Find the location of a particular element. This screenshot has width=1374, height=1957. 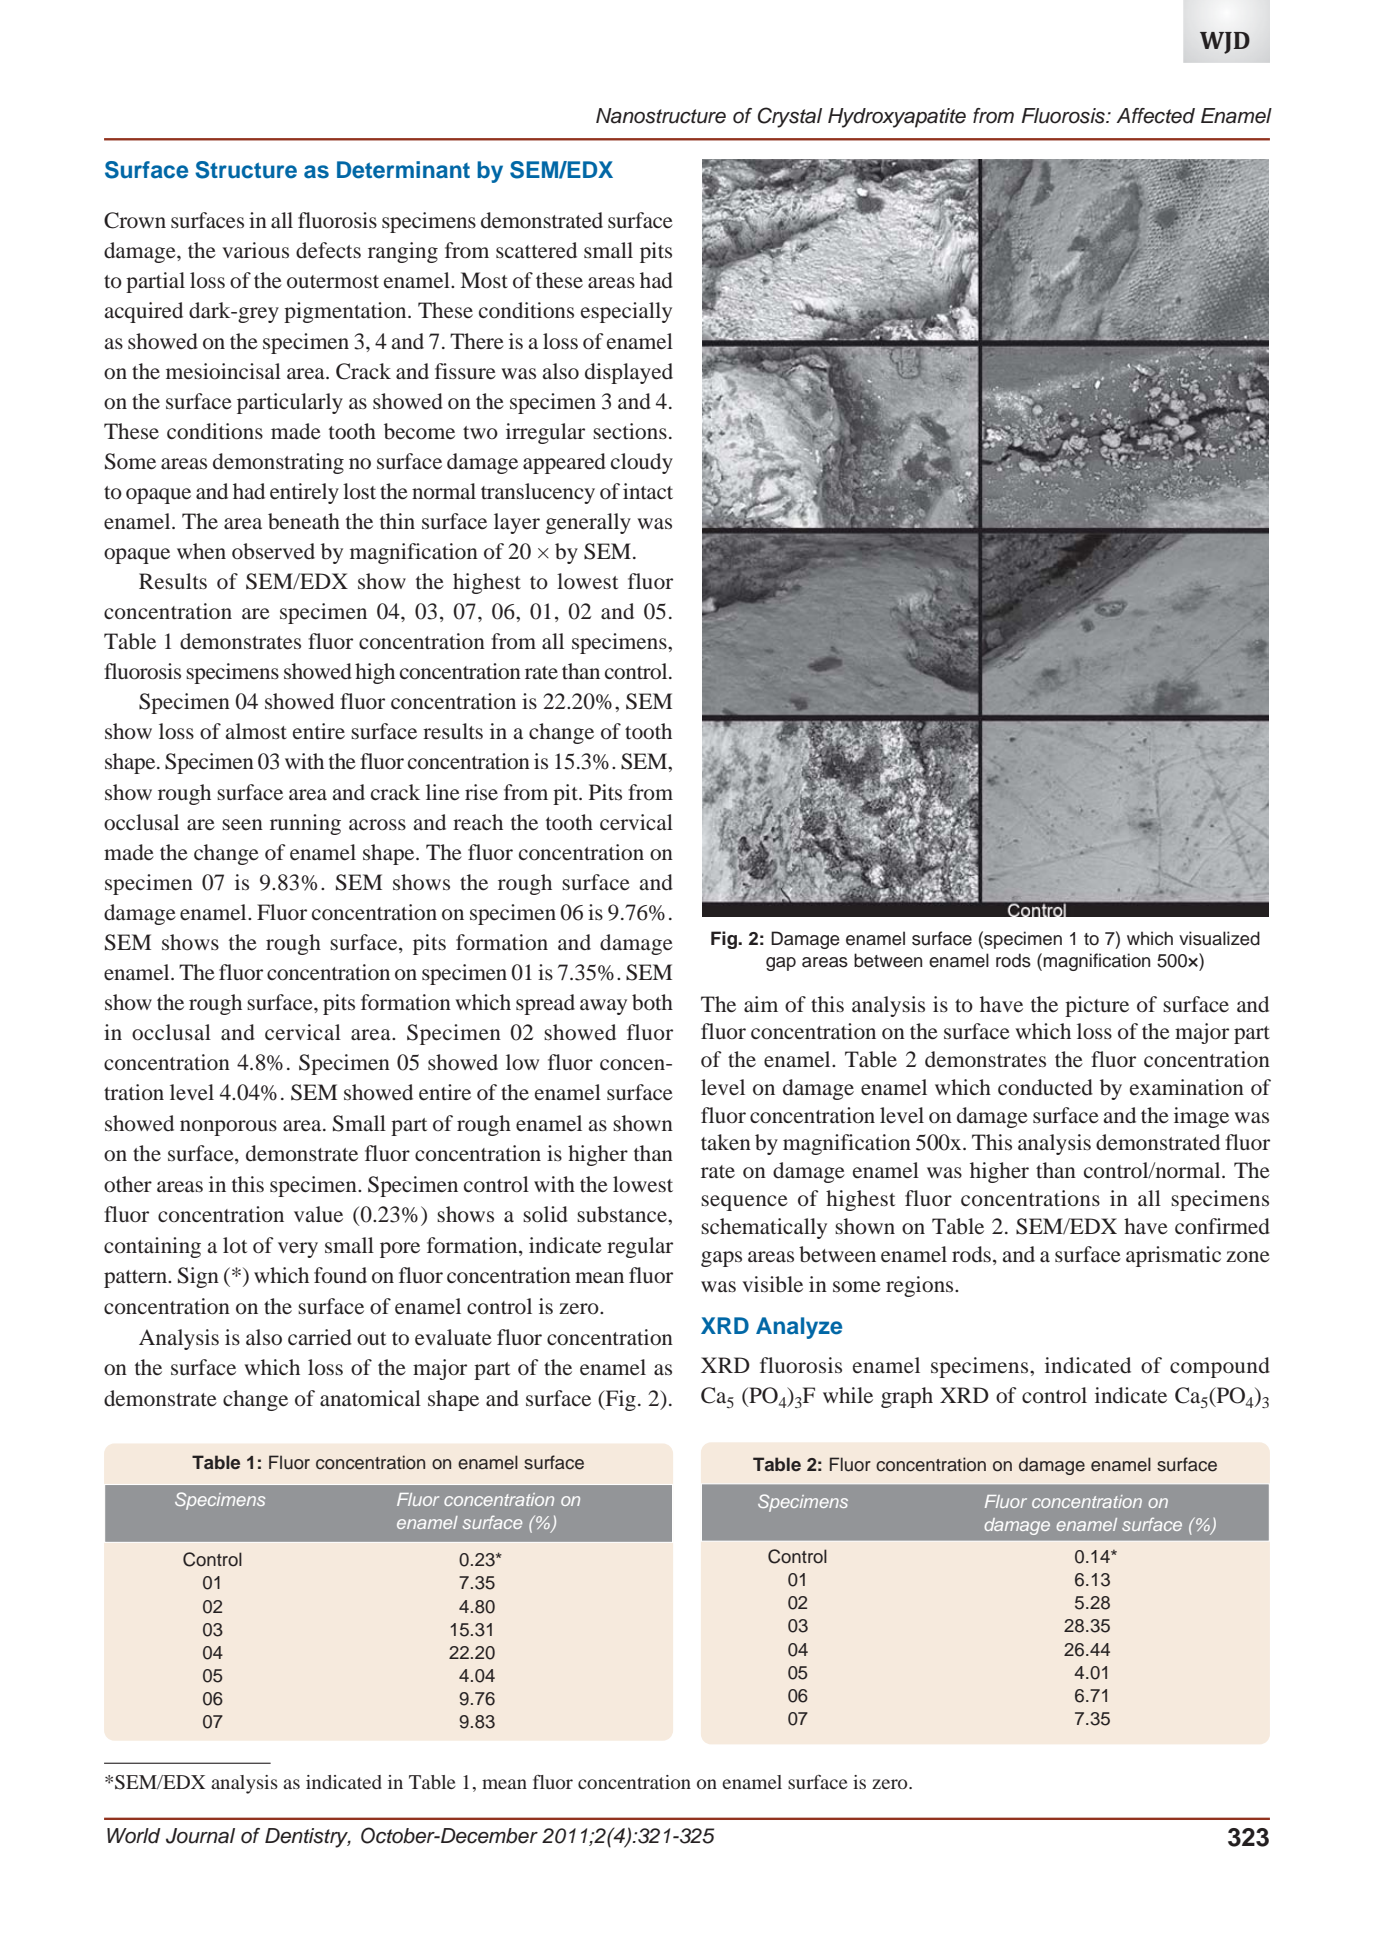

various is located at coordinates (255, 250).
